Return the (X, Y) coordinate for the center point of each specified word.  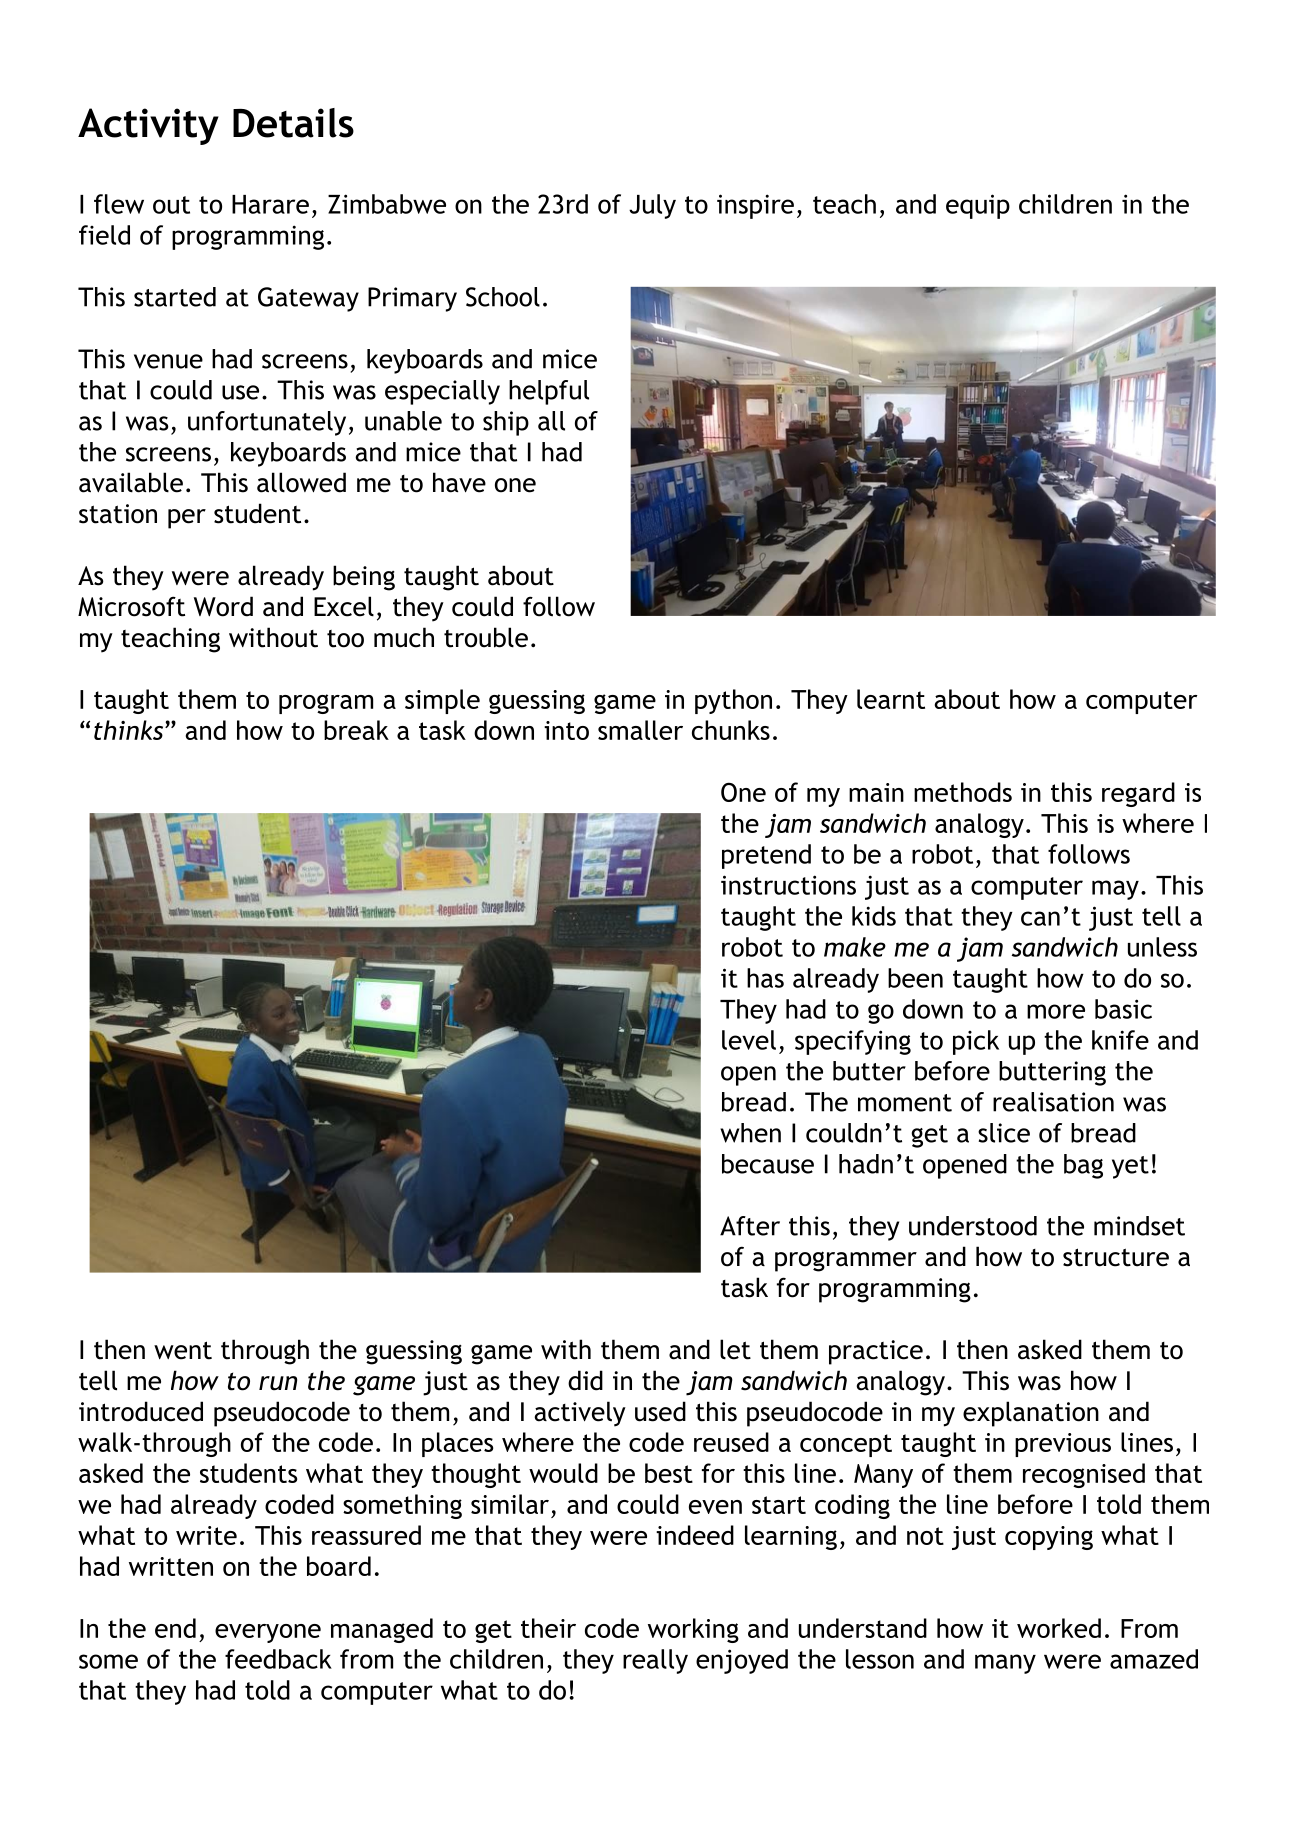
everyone (268, 1633)
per (187, 519)
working (693, 1630)
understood (973, 1226)
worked (1059, 1628)
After (750, 1226)
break (356, 730)
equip (978, 206)
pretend (766, 856)
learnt (891, 699)
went (183, 1350)
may (1115, 890)
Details (293, 123)
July (652, 206)
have (459, 482)
